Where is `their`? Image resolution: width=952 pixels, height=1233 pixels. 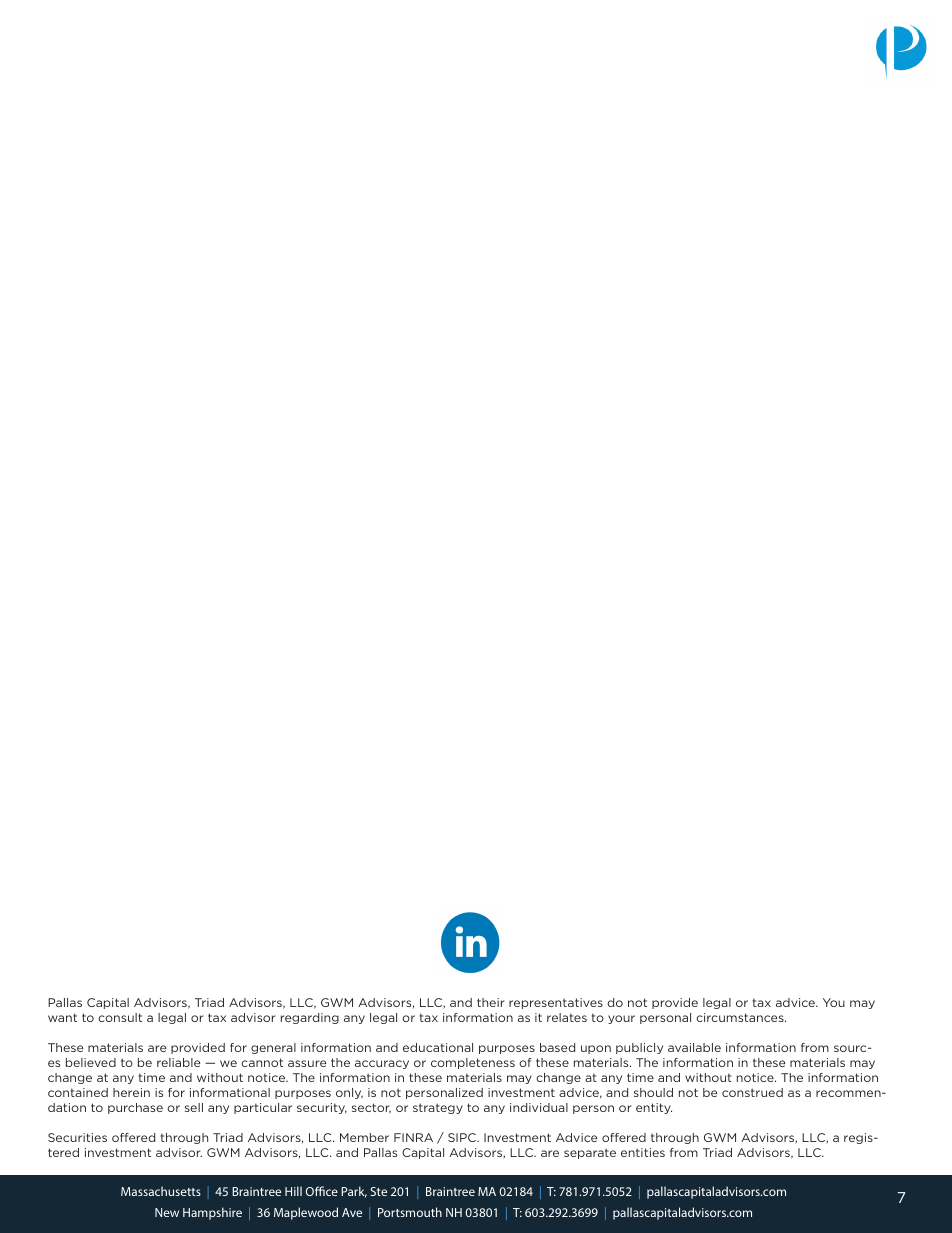
their is located at coordinates (490, 1002).
